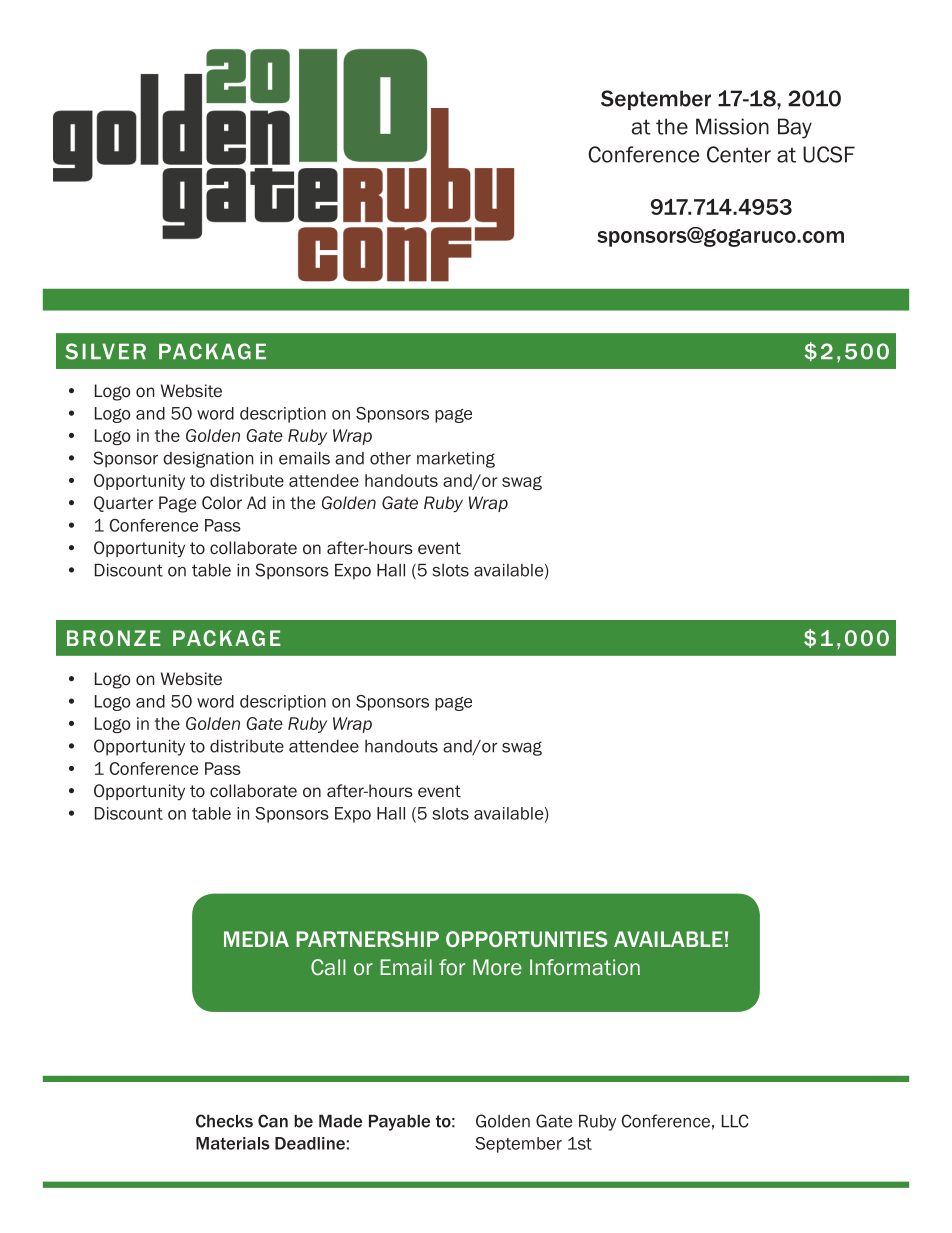 This screenshot has height=1233, width=952. Describe the element at coordinates (456, 460) in the screenshot. I see `marketing` at that location.
